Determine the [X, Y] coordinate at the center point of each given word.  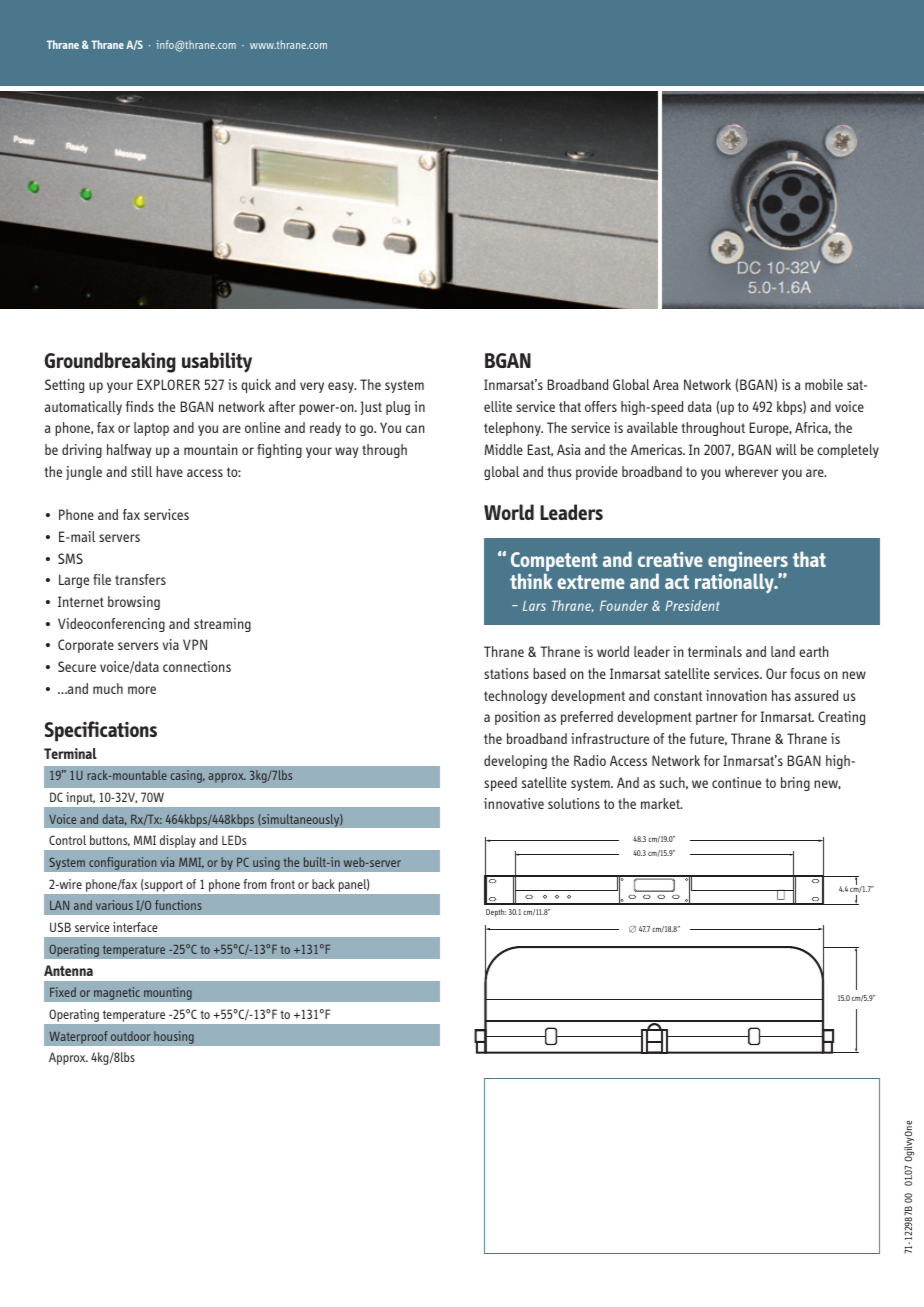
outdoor [130, 1036]
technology [515, 697]
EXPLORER [168, 384]
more [142, 690]
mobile [824, 384]
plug [398, 408]
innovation [736, 695]
